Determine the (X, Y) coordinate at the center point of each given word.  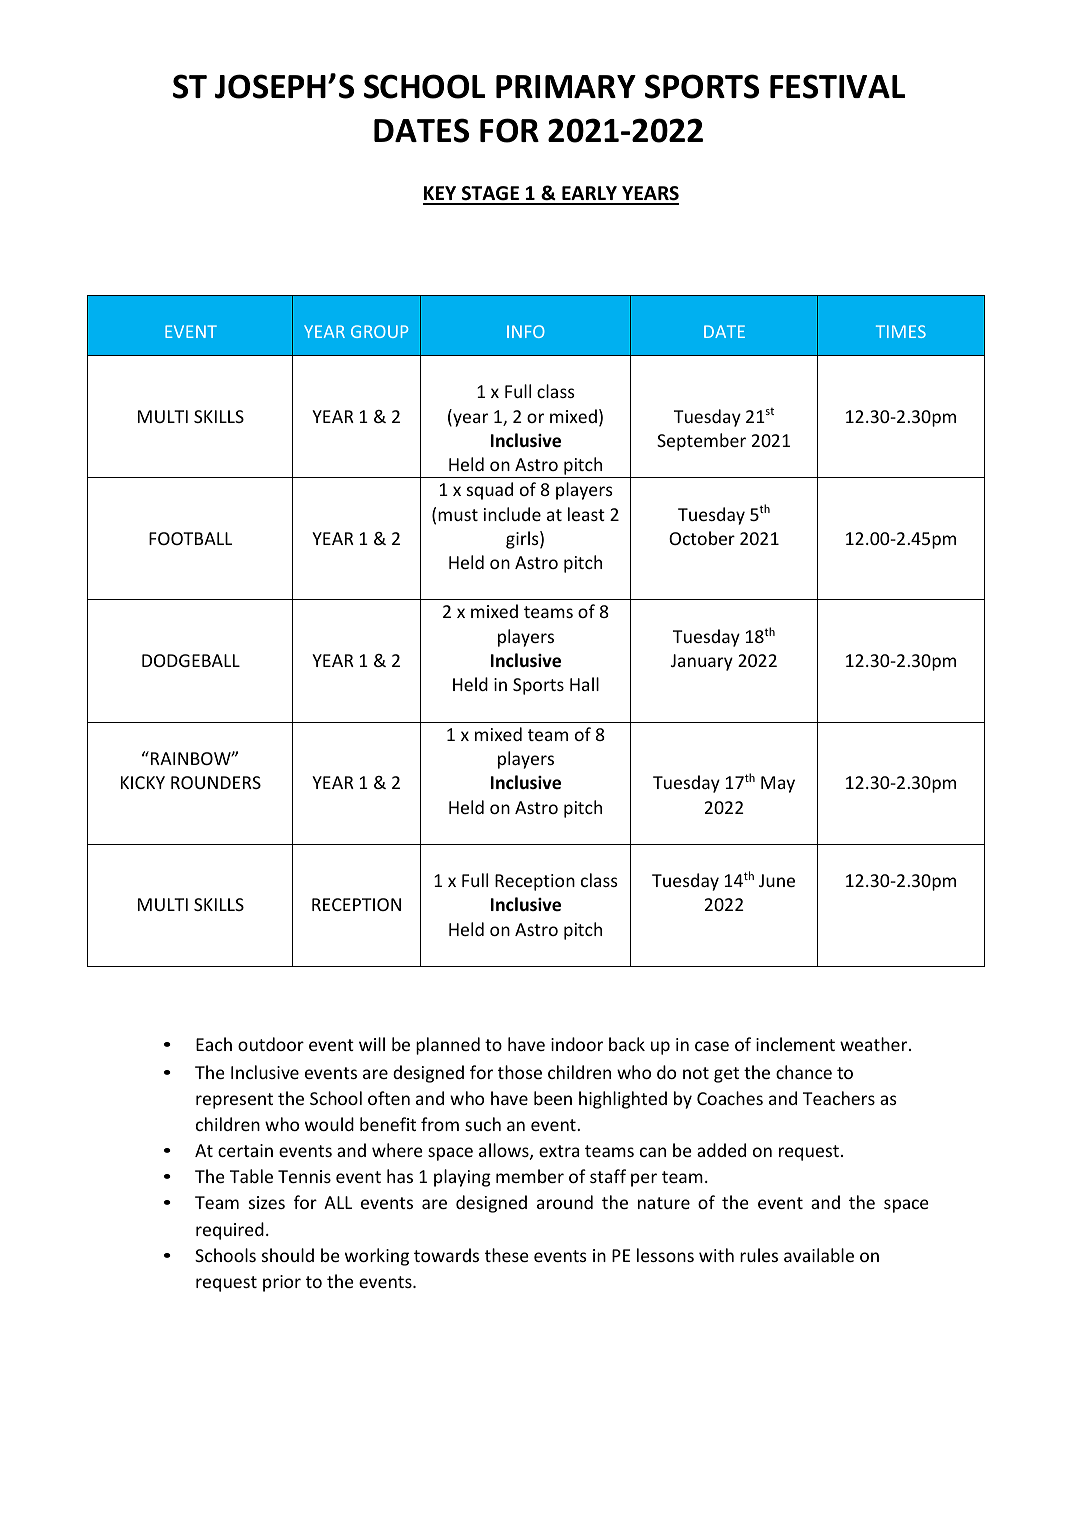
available (819, 1255)
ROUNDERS (216, 782)
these (507, 1255)
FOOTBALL (190, 538)
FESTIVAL (837, 86)
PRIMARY (566, 86)
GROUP (379, 331)
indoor (577, 1044)
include (512, 514)
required (230, 1231)
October (702, 538)
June (777, 880)
